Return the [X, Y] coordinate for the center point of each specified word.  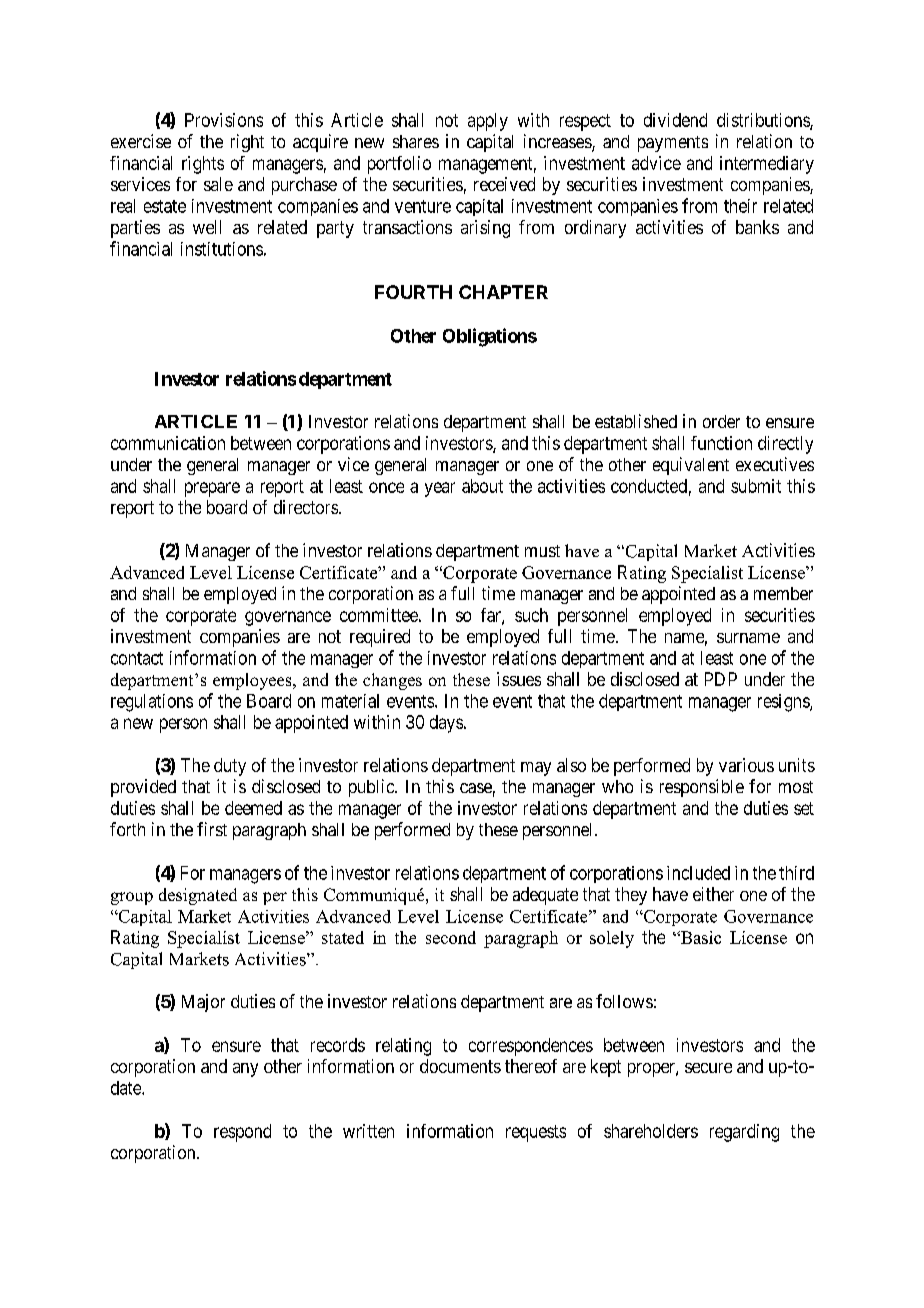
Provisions [224, 120]
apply [488, 122]
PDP [721, 679]
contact [137, 658]
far [492, 616]
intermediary [767, 165]
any [245, 1070]
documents [460, 1066]
